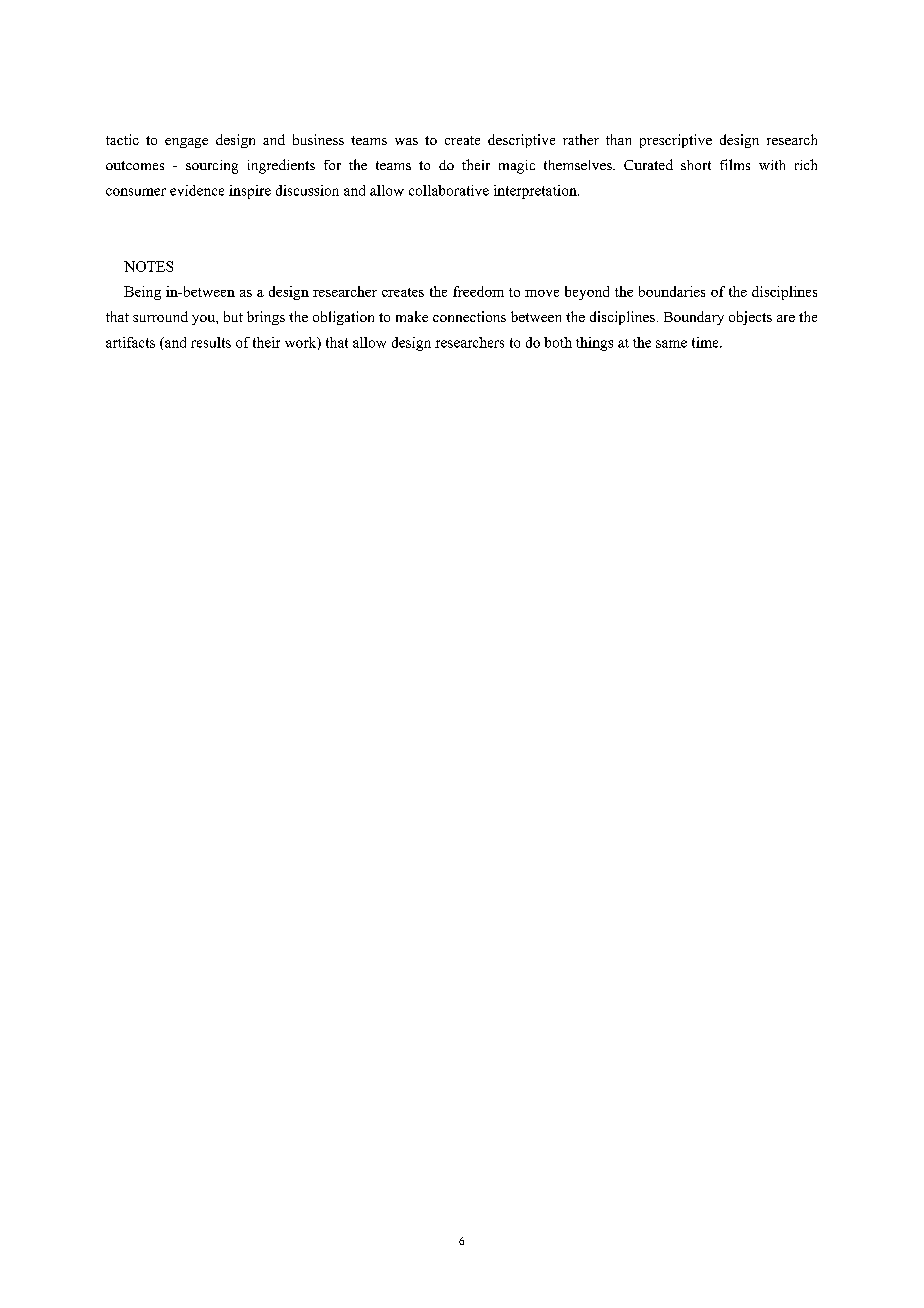 The height and width of the screenshot is (1308, 924). I want to click on was, so click(406, 141).
